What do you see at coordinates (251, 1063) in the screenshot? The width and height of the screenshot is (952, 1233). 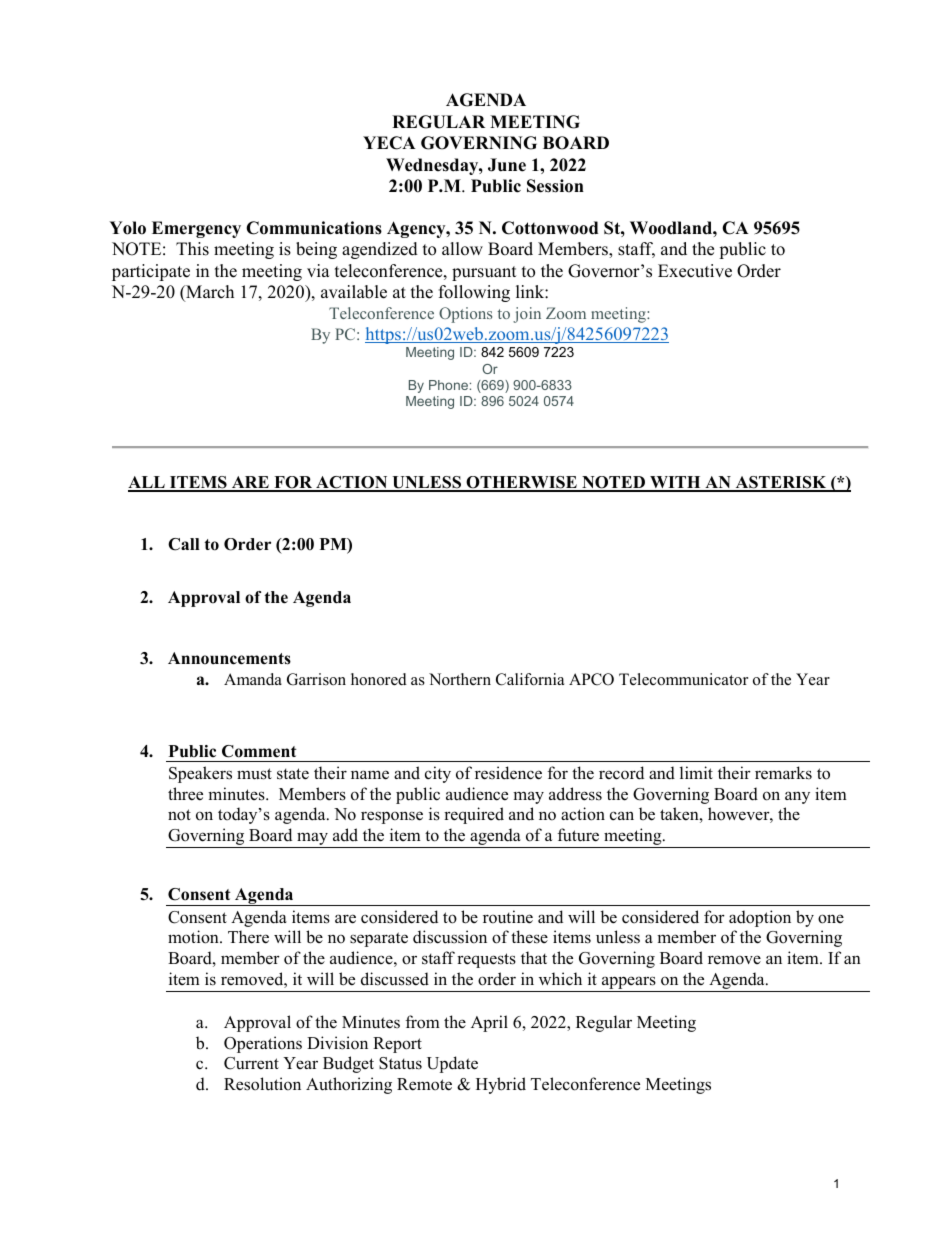 I see `Current` at bounding box center [251, 1063].
